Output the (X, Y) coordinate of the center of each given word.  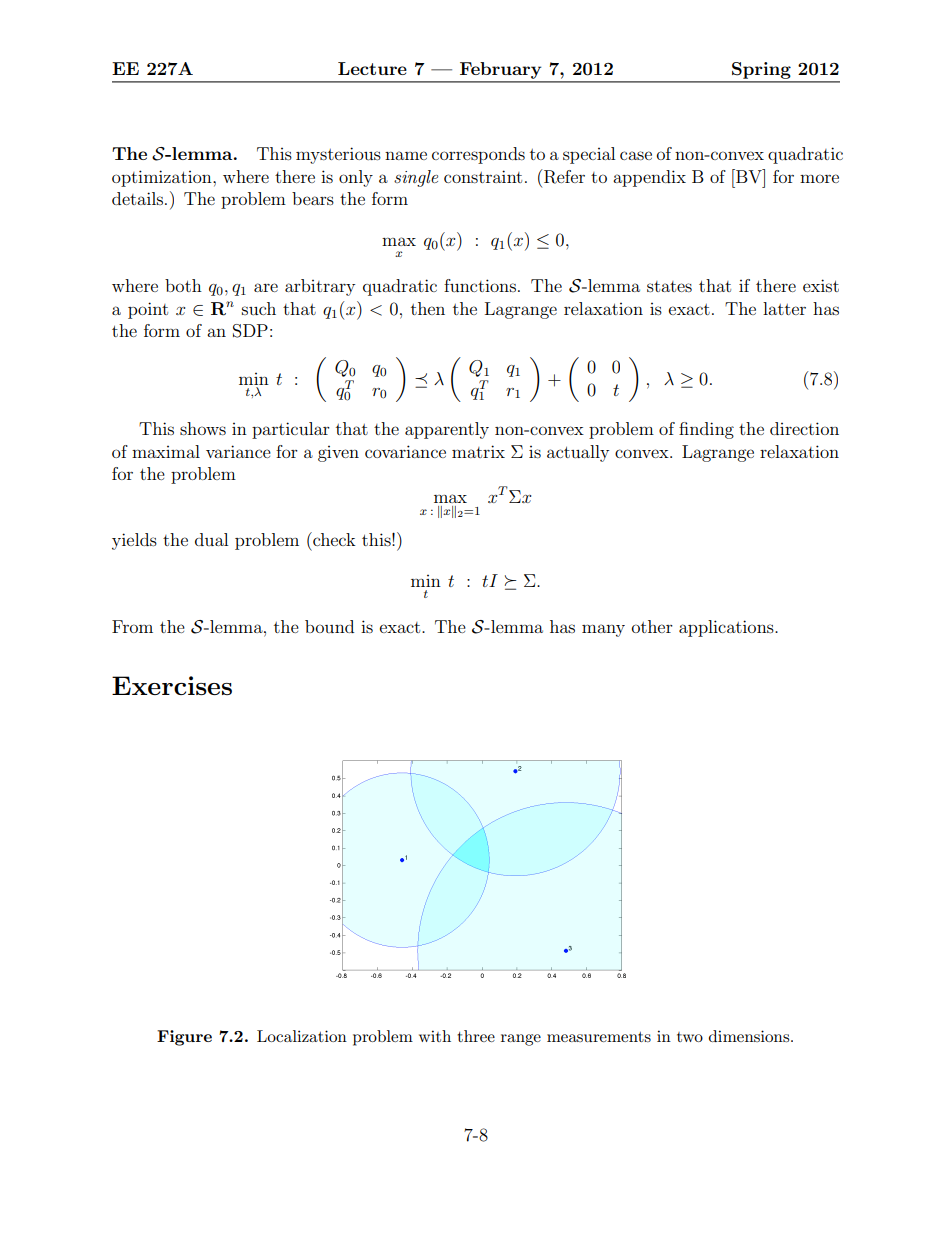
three (476, 1036)
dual (211, 539)
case (636, 155)
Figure (184, 1038)
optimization (163, 178)
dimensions (750, 1036)
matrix (478, 451)
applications (727, 628)
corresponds (478, 155)
